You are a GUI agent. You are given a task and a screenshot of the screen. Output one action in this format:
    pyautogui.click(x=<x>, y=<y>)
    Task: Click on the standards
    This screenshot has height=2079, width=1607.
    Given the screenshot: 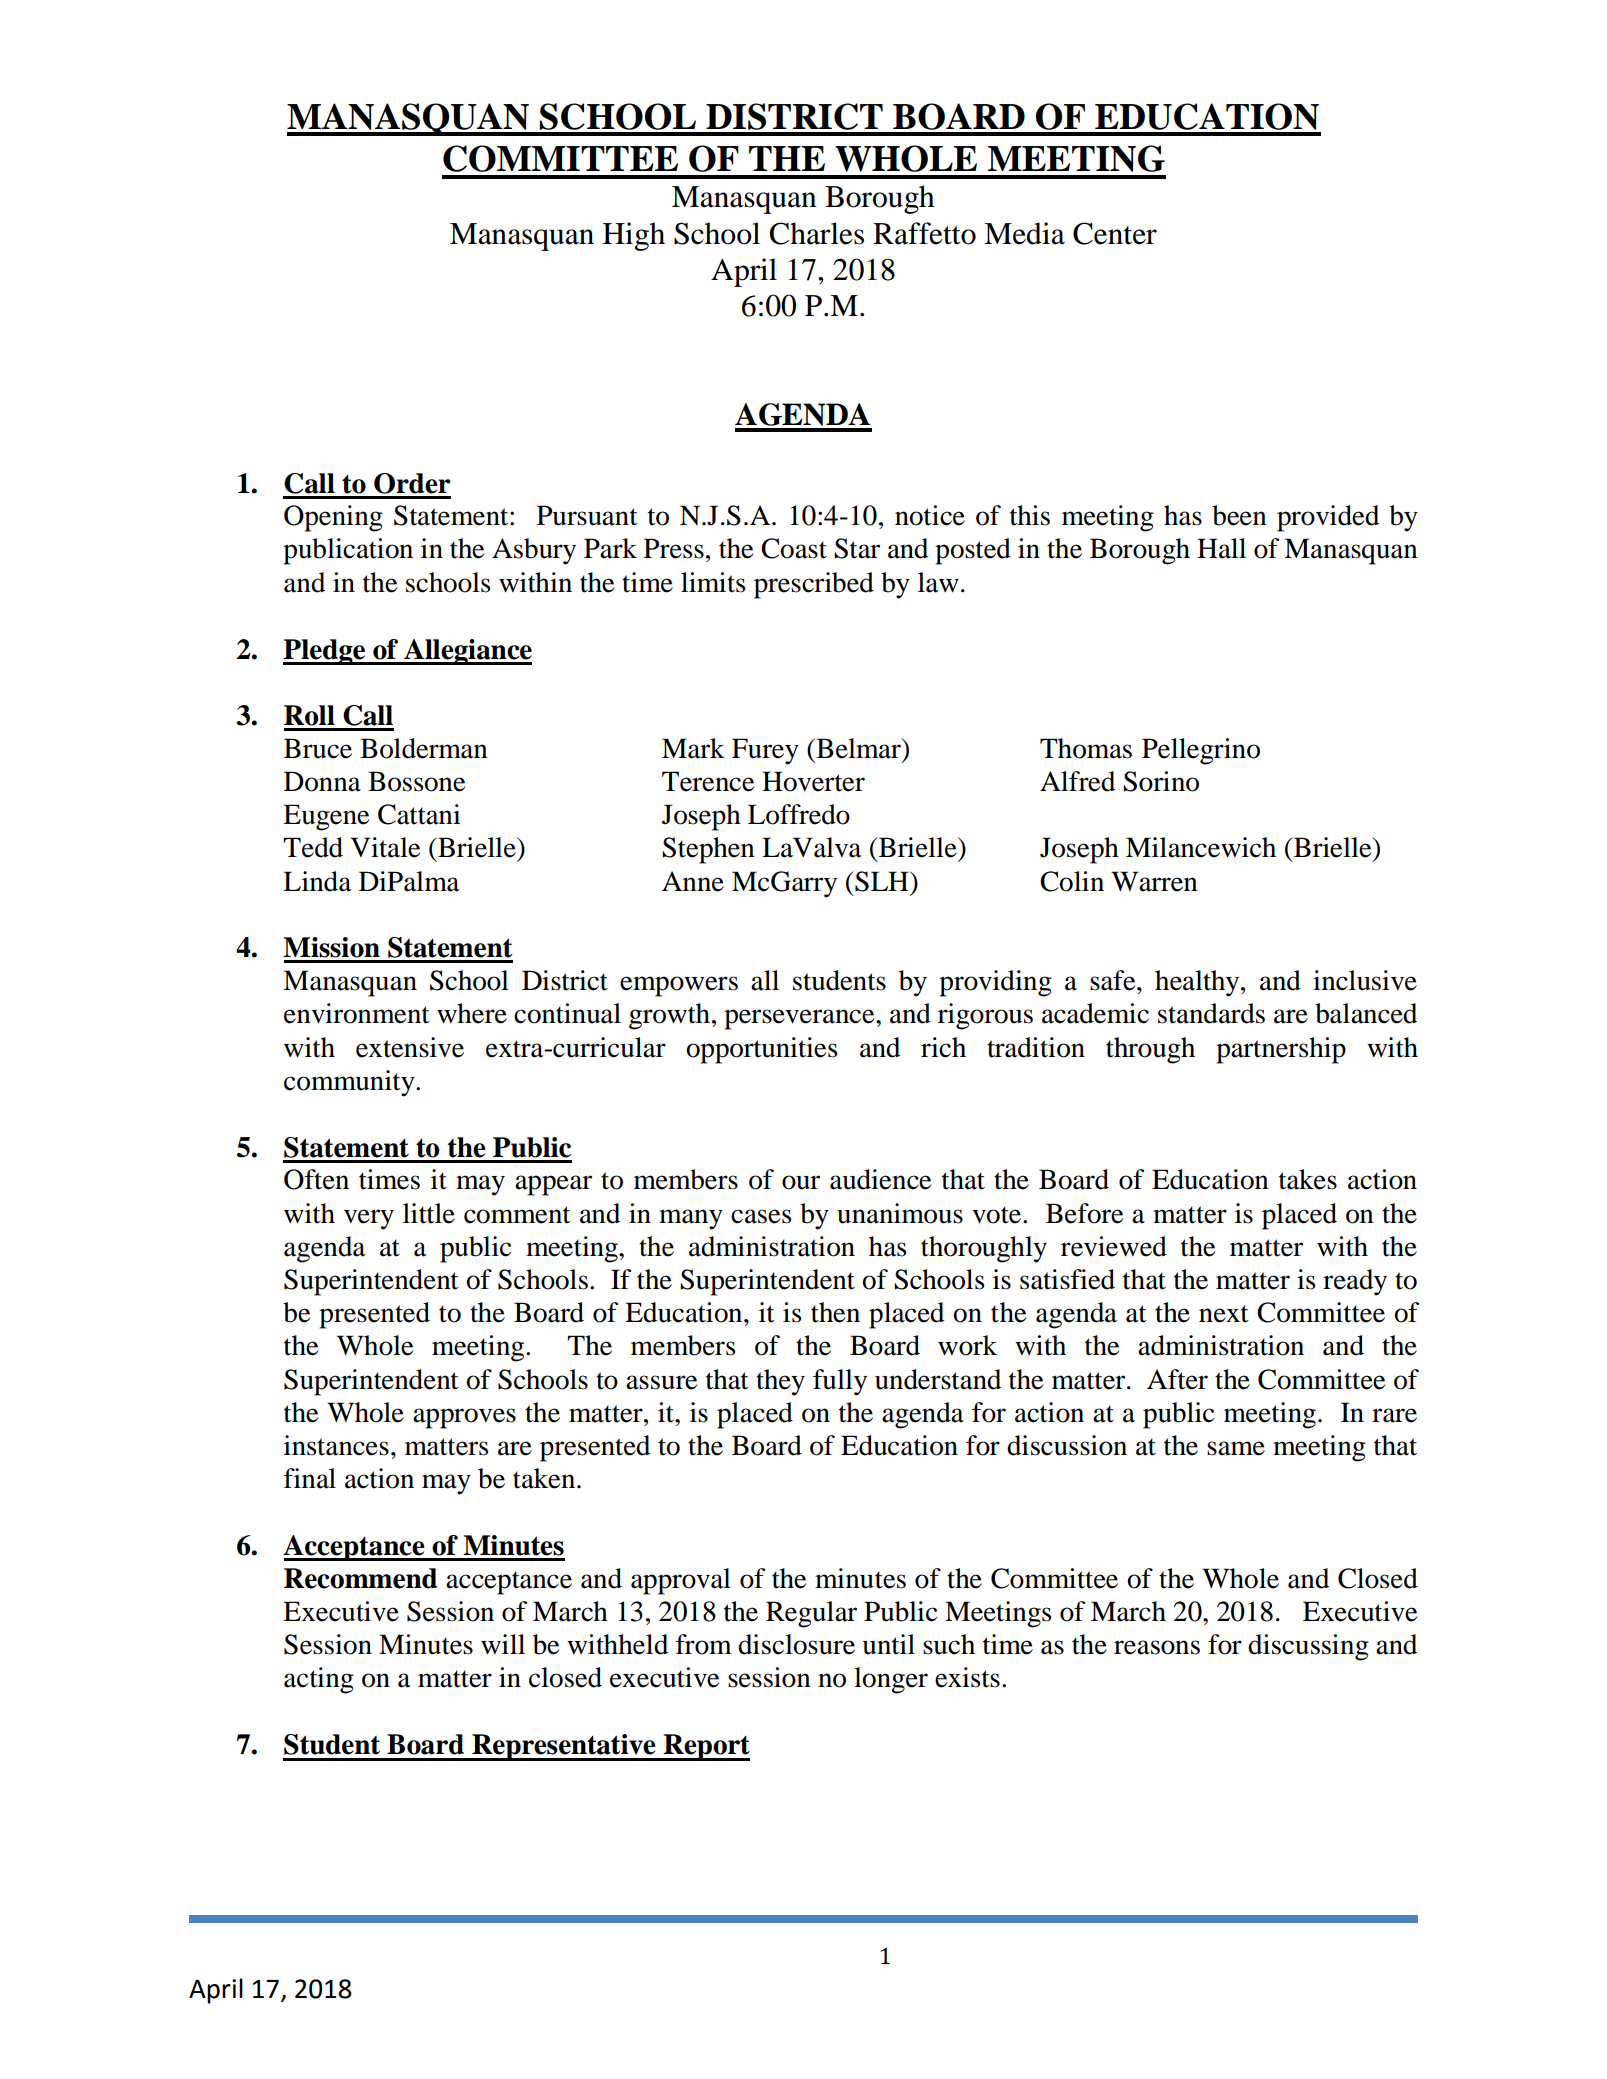 What is the action you would take?
    pyautogui.click(x=1211, y=1013)
